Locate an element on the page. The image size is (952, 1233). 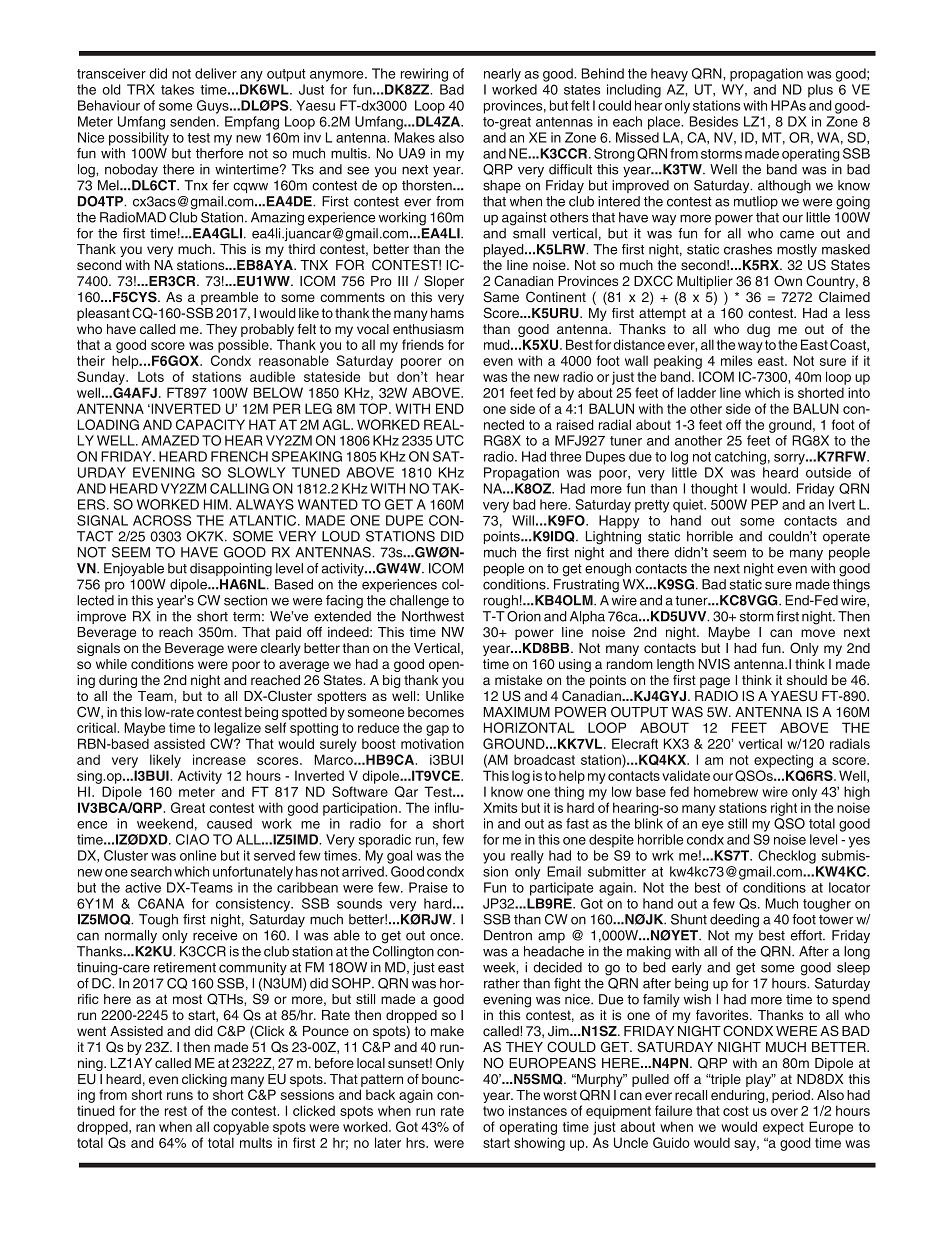
dug is located at coordinates (758, 330).
